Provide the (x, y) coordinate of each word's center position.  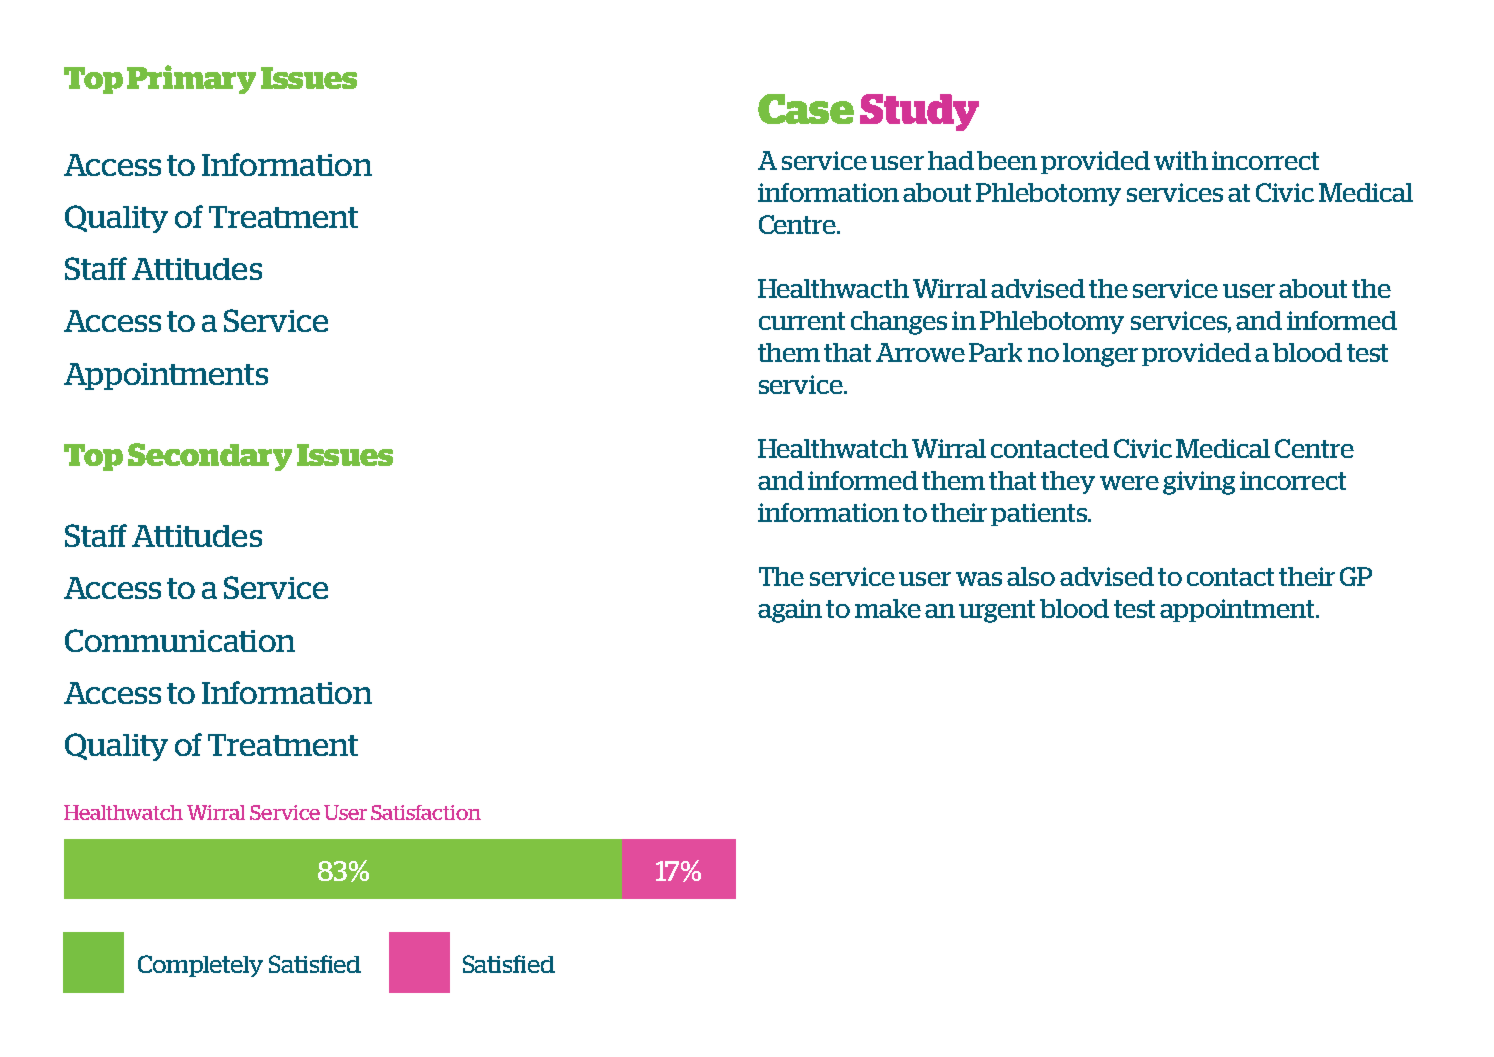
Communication (180, 640)
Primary (191, 79)
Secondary (210, 457)
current (802, 321)
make (888, 608)
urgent (997, 611)
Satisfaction (426, 812)
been (1007, 160)
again (790, 611)
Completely (200, 966)
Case (806, 109)
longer (1100, 355)
